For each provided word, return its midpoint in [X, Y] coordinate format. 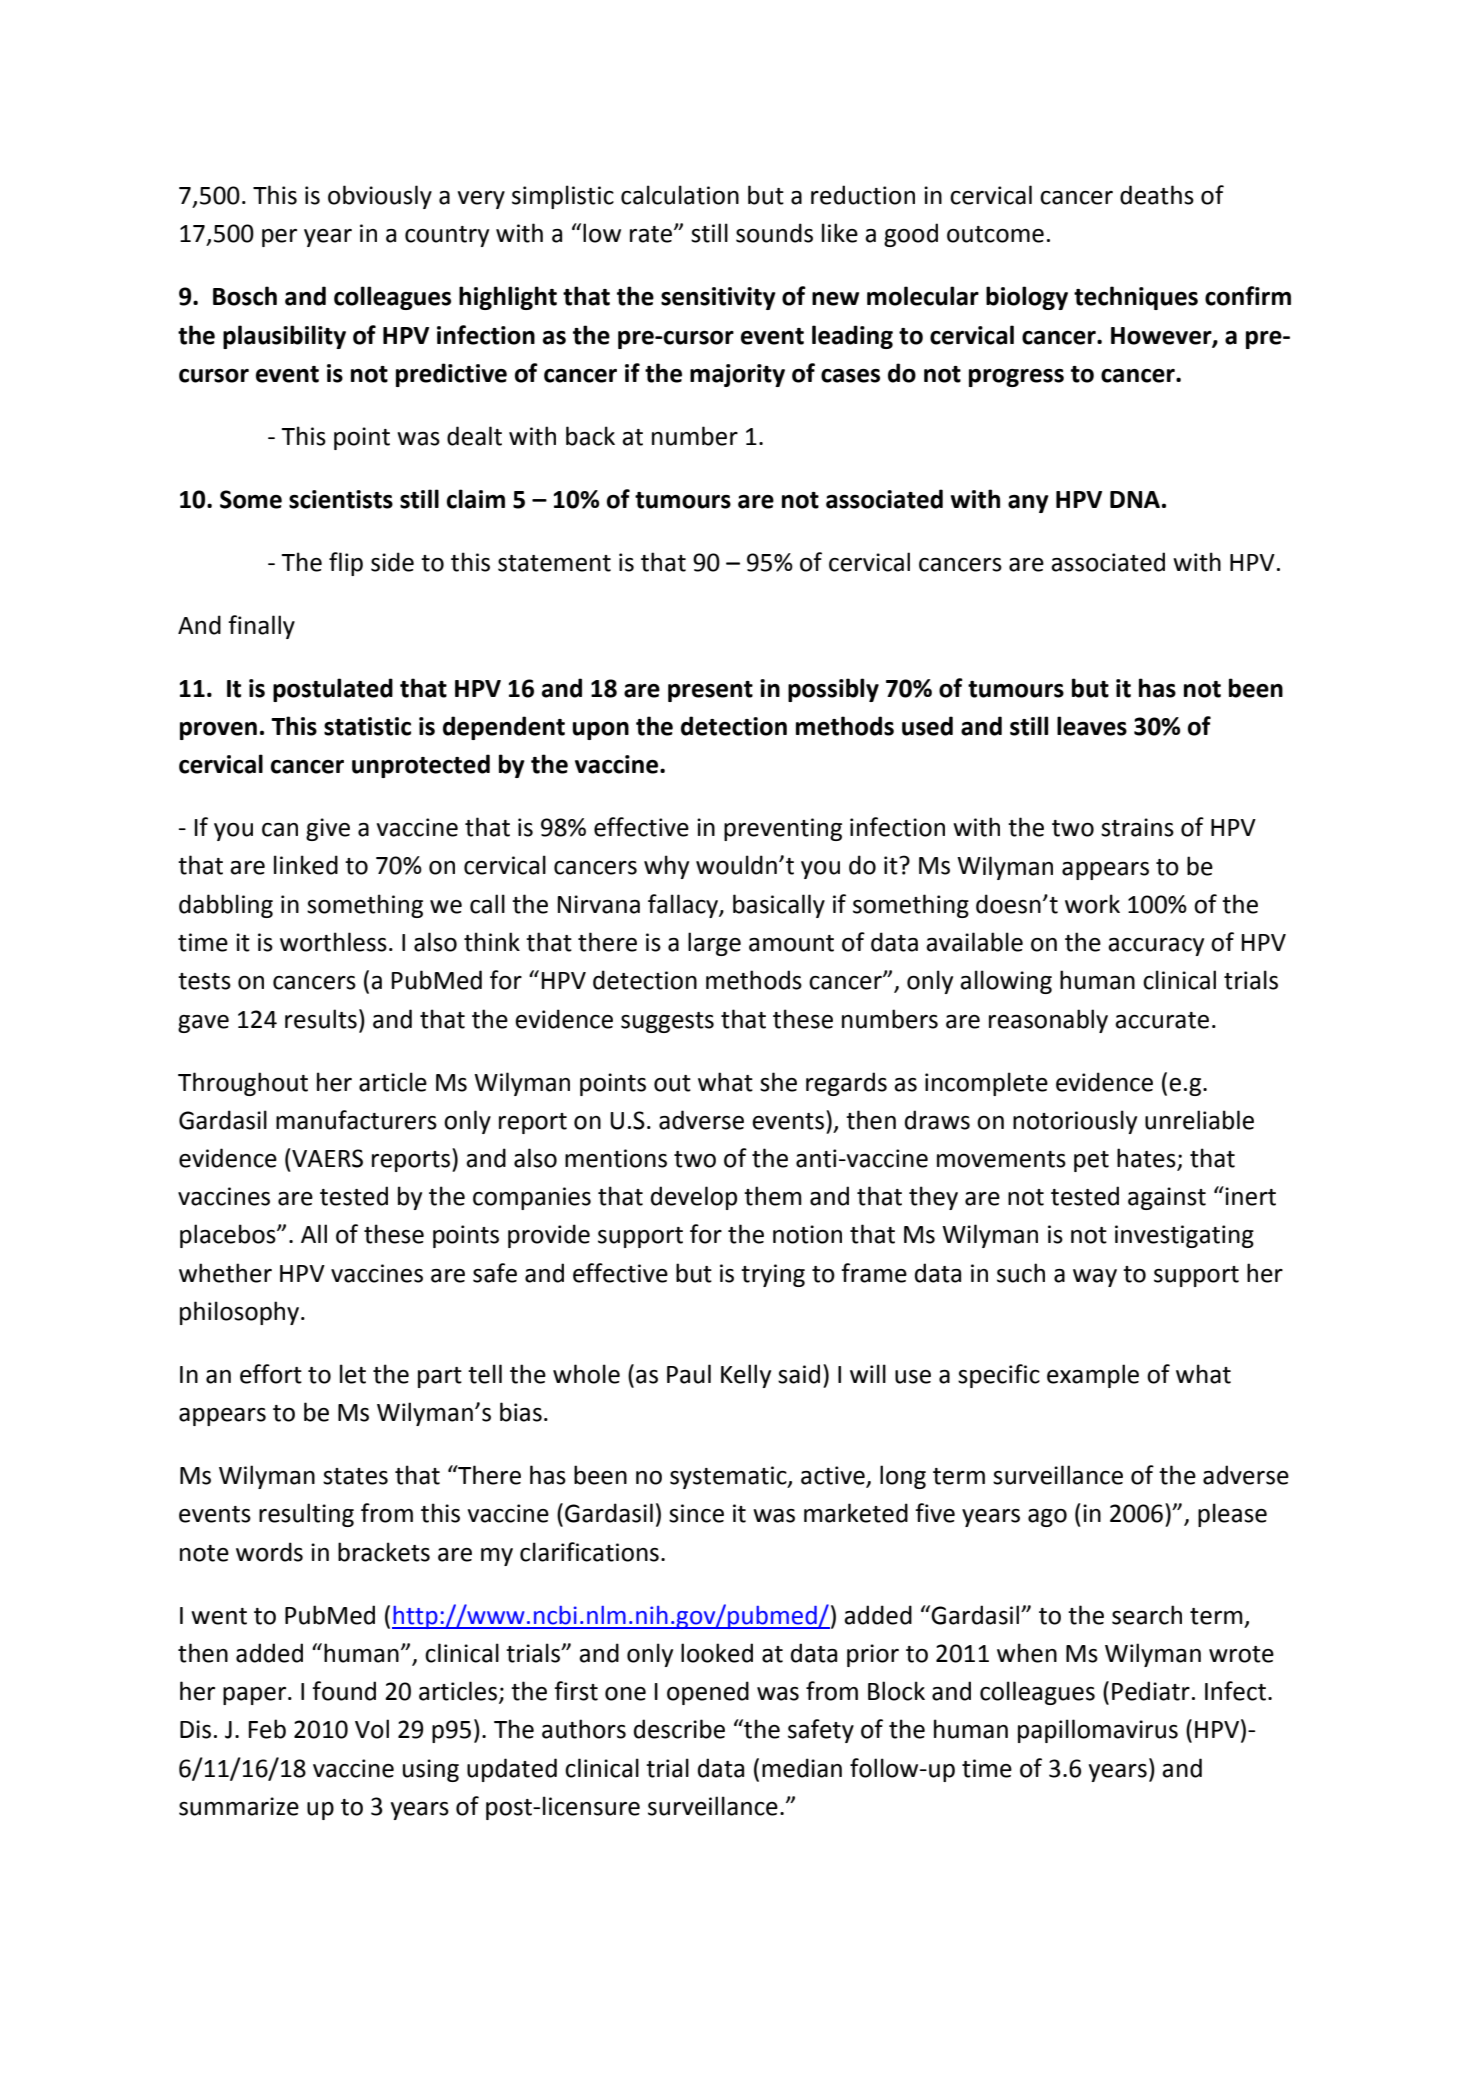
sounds [774, 233]
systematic [729, 1477]
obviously [380, 197]
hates [1147, 1159]
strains [1137, 827]
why [666, 867]
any [1028, 504]
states [355, 1476]
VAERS [326, 1158]
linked [306, 865]
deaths [1157, 195]
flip [346, 564]
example [1093, 1376]
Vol [372, 1729]
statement [554, 563]
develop [694, 1198]
